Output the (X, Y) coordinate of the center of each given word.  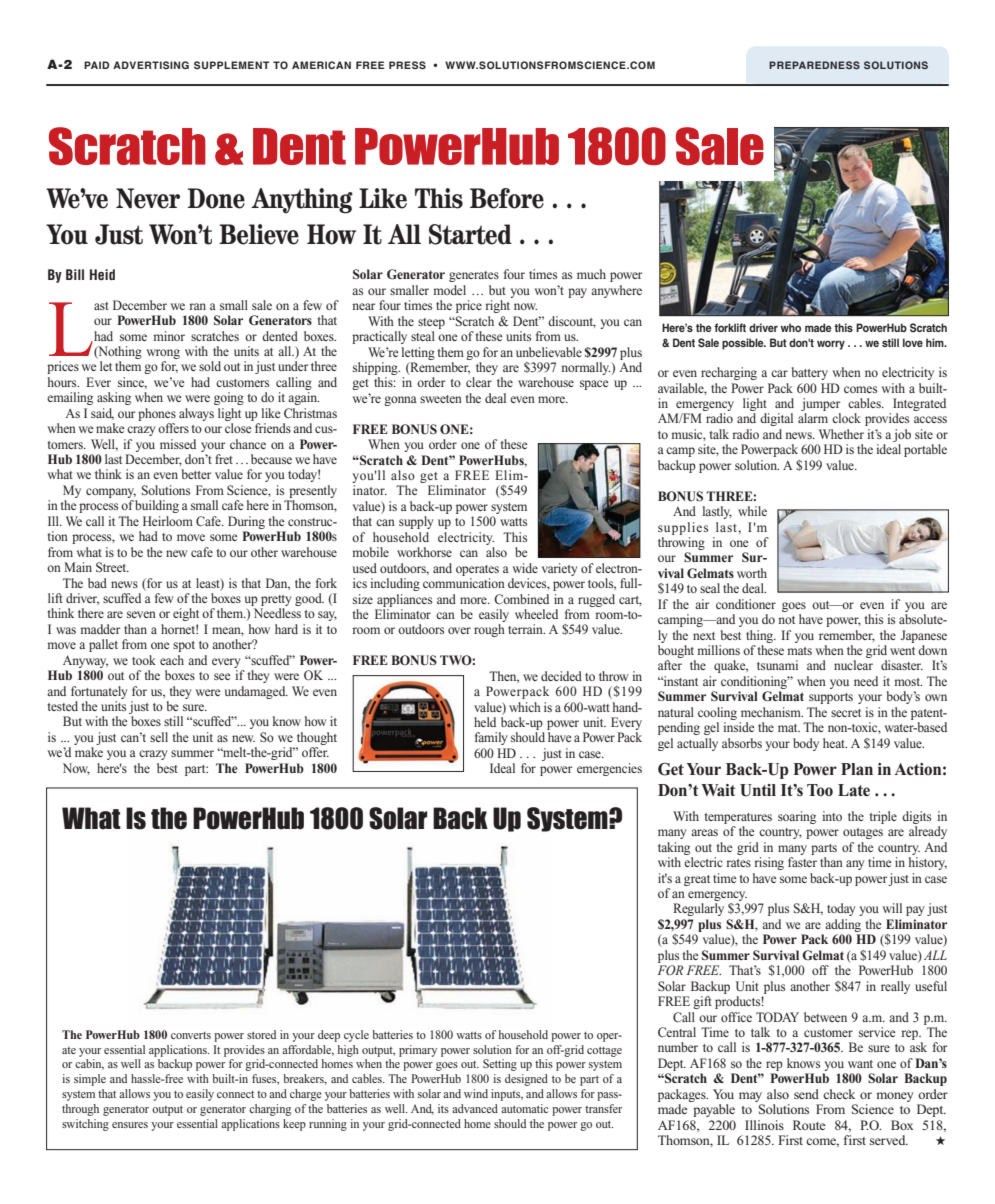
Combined (521, 599)
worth (752, 573)
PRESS (407, 65)
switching (85, 1125)
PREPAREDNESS (814, 65)
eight (186, 614)
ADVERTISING (151, 65)
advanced (475, 1108)
